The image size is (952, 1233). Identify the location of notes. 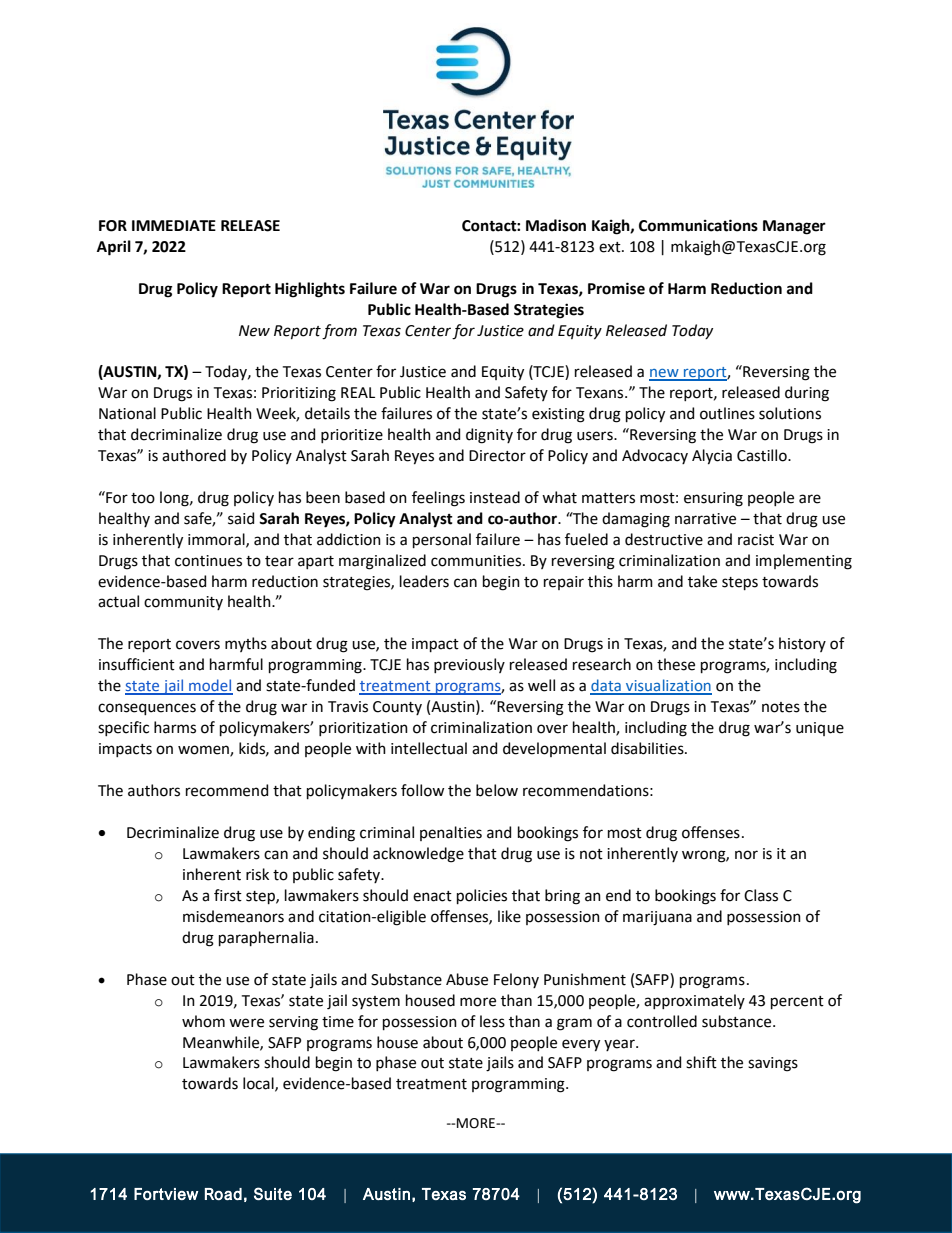
(781, 707).
